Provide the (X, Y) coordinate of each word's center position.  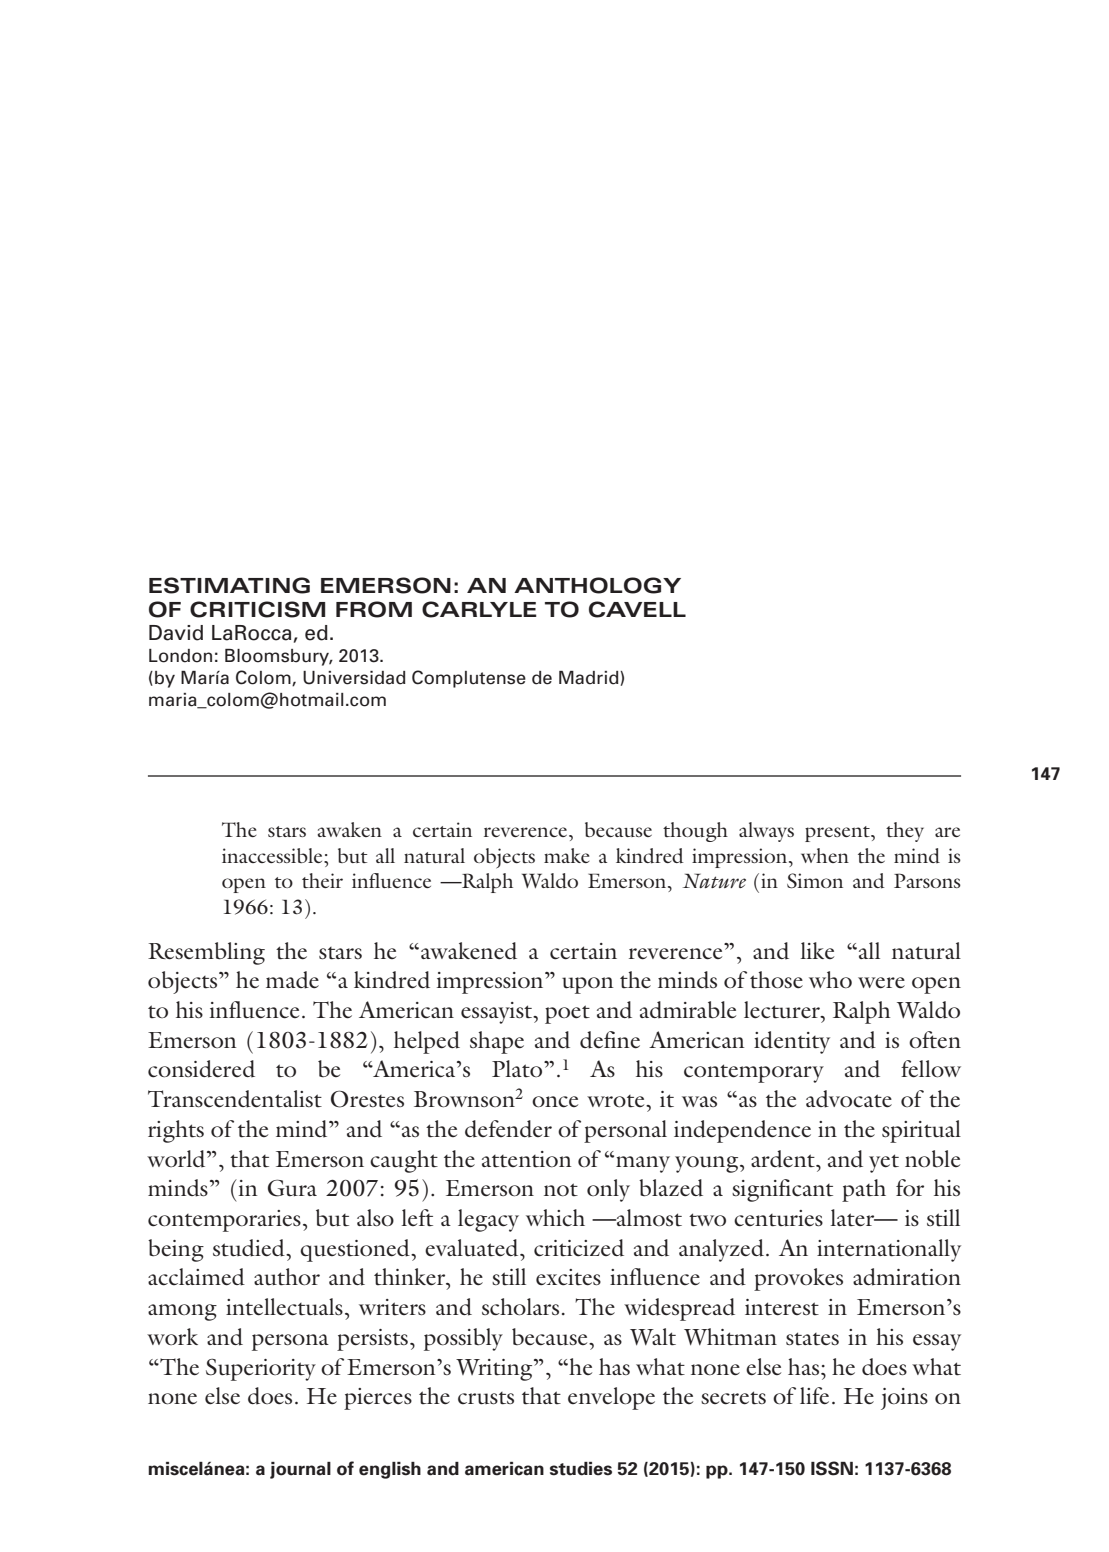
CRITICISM (257, 609)
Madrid (590, 678)
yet (884, 1163)
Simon (815, 881)
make (566, 855)
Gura (292, 1188)
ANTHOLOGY (597, 585)
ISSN (832, 1468)
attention (527, 1159)
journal (300, 1470)
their (322, 880)
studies (581, 1469)
